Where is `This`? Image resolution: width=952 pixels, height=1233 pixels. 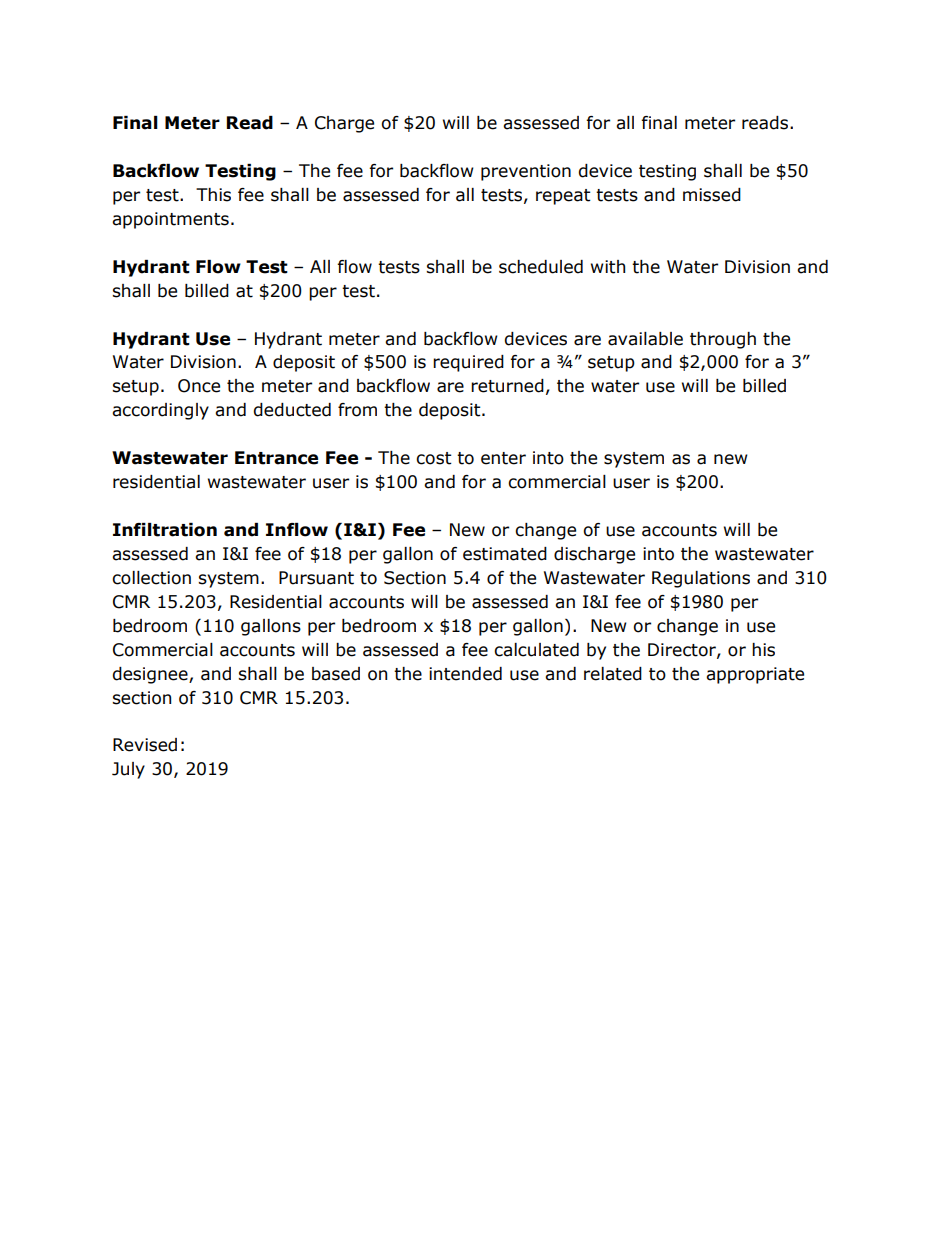
This is located at coordinates (213, 195).
